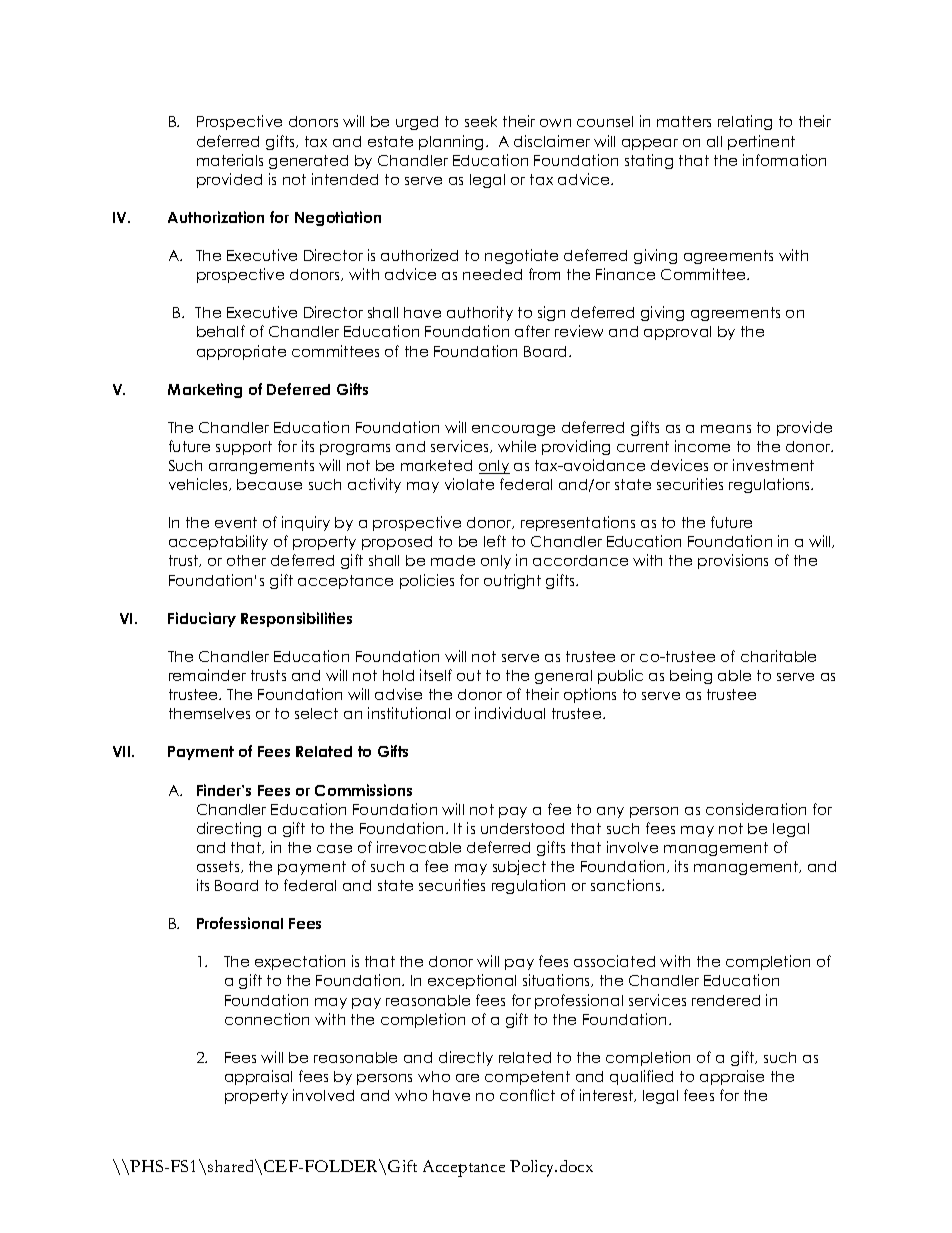 The height and width of the screenshot is (1233, 952). I want to click on approval, so click(677, 333).
